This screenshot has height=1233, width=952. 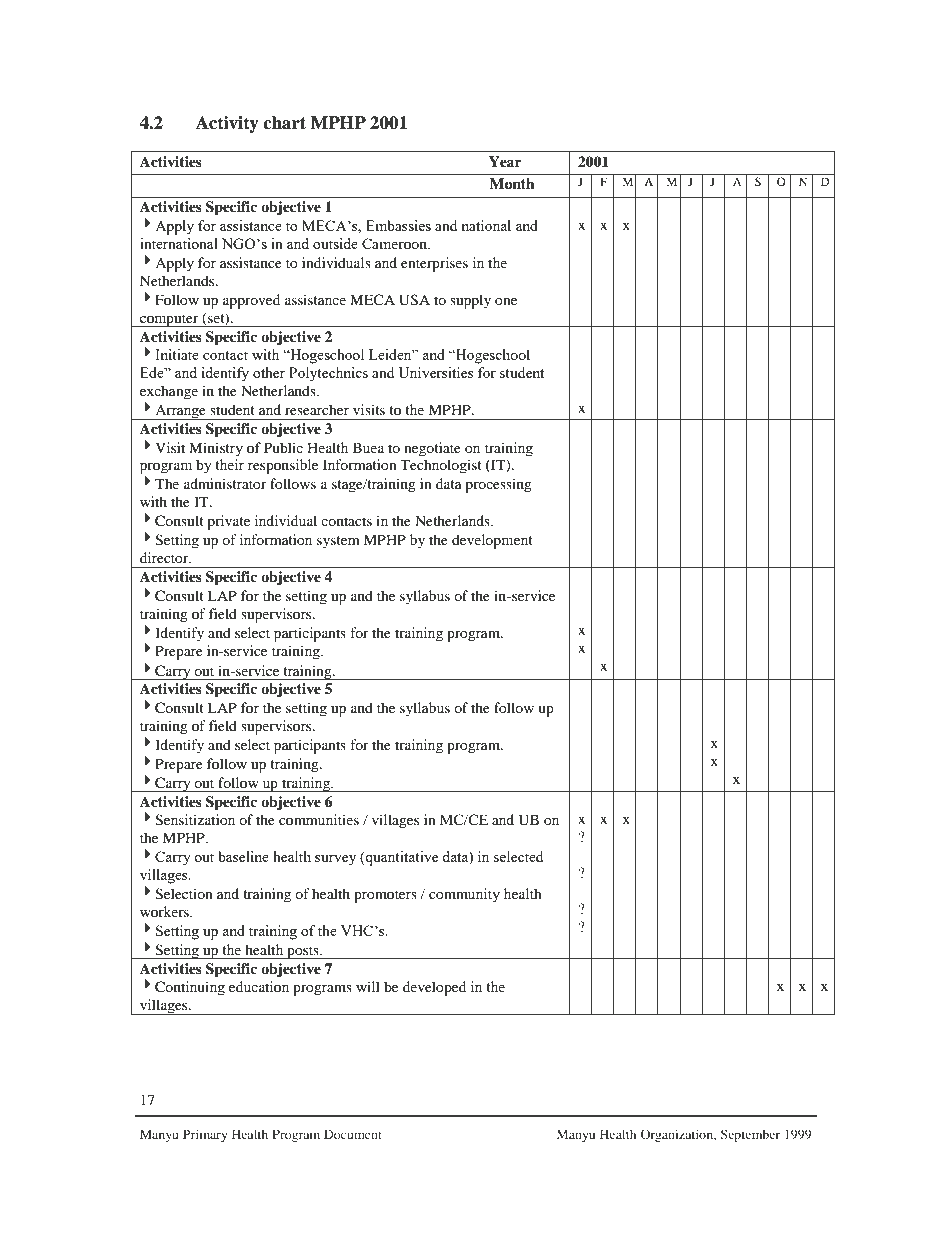 I want to click on developed, so click(x=434, y=988).
